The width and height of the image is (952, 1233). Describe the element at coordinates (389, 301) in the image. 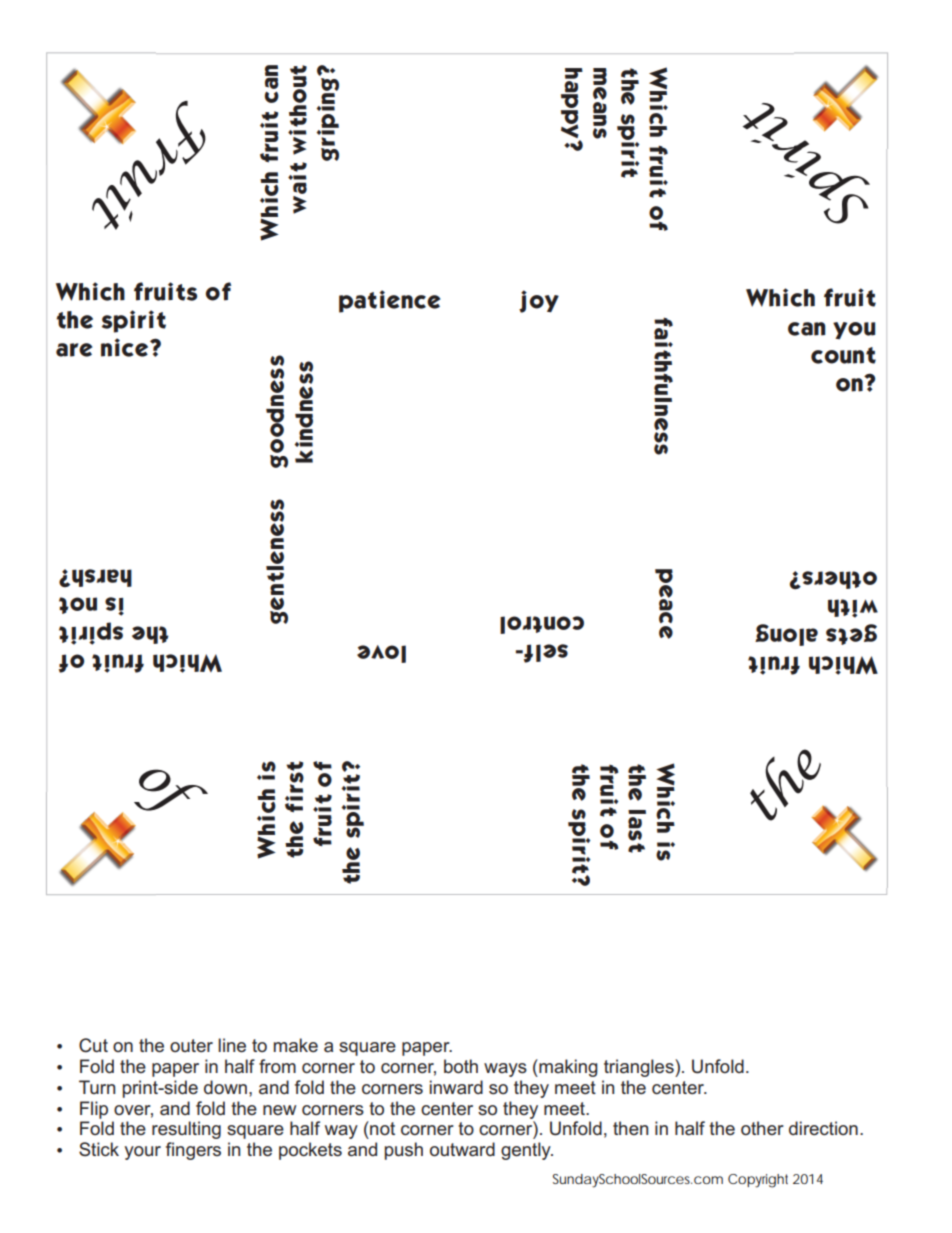

I see `patience` at that location.
